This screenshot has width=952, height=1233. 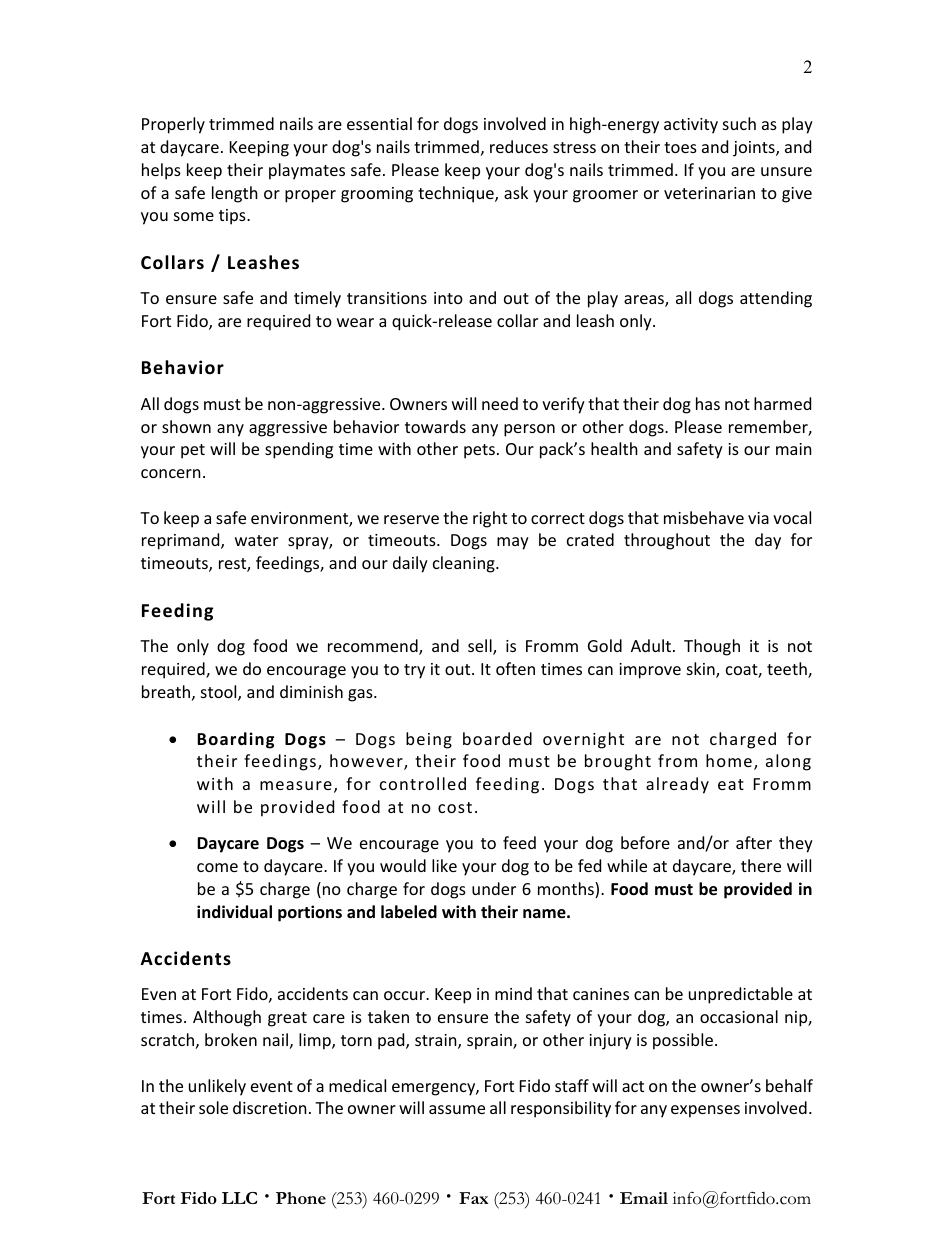 I want to click on expenses, so click(x=705, y=1111).
